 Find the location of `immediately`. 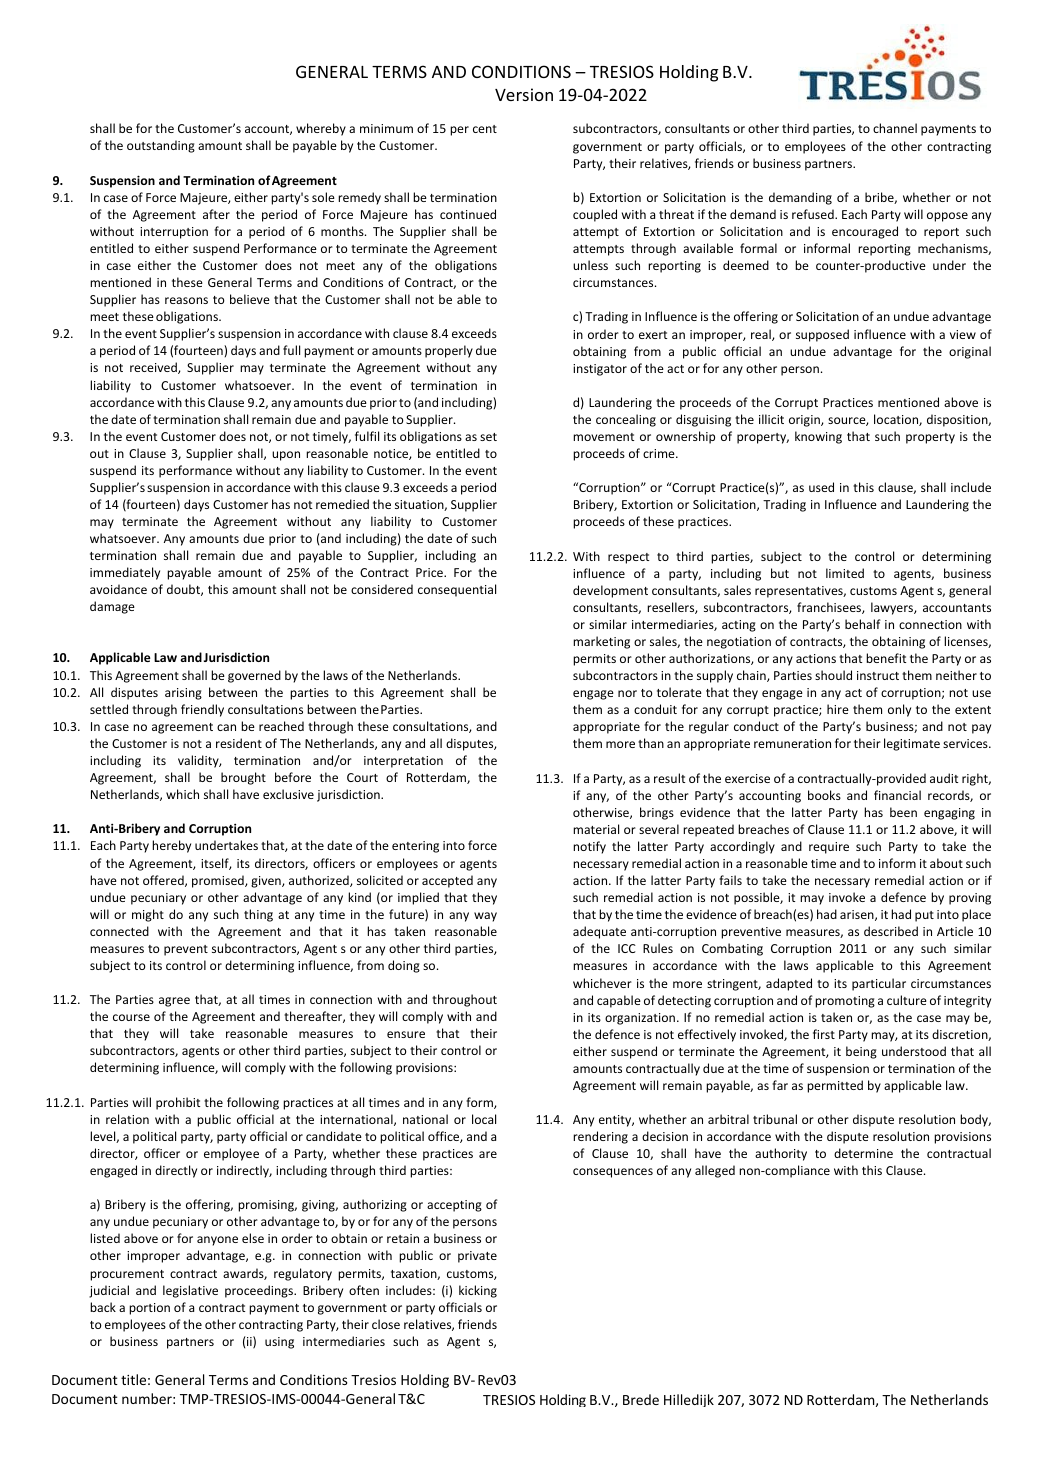

immediately is located at coordinates (125, 573).
